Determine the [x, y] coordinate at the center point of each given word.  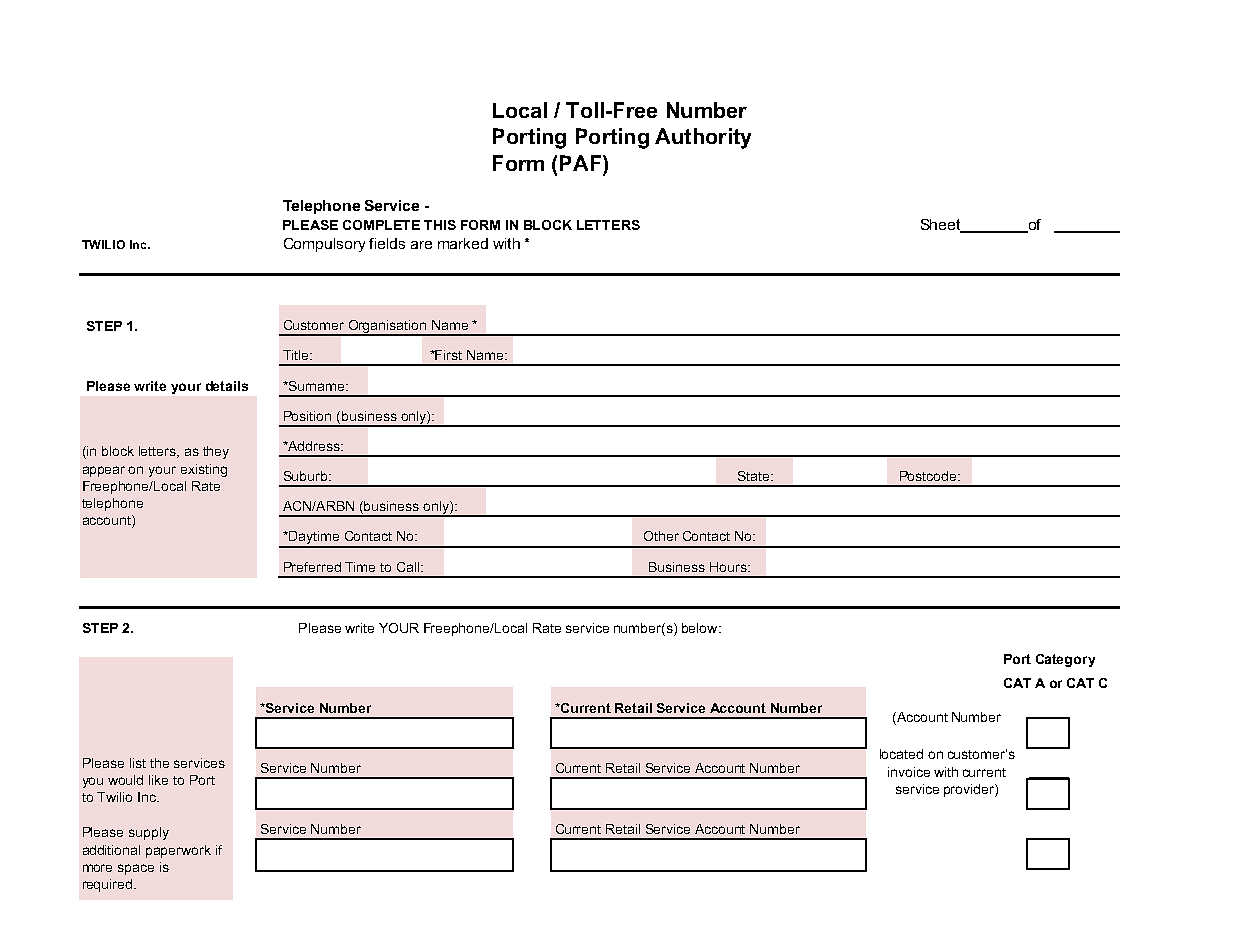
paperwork [178, 851]
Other [661, 536]
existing [204, 470]
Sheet [942, 226]
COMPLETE [381, 225]
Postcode [929, 476]
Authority [703, 138]
